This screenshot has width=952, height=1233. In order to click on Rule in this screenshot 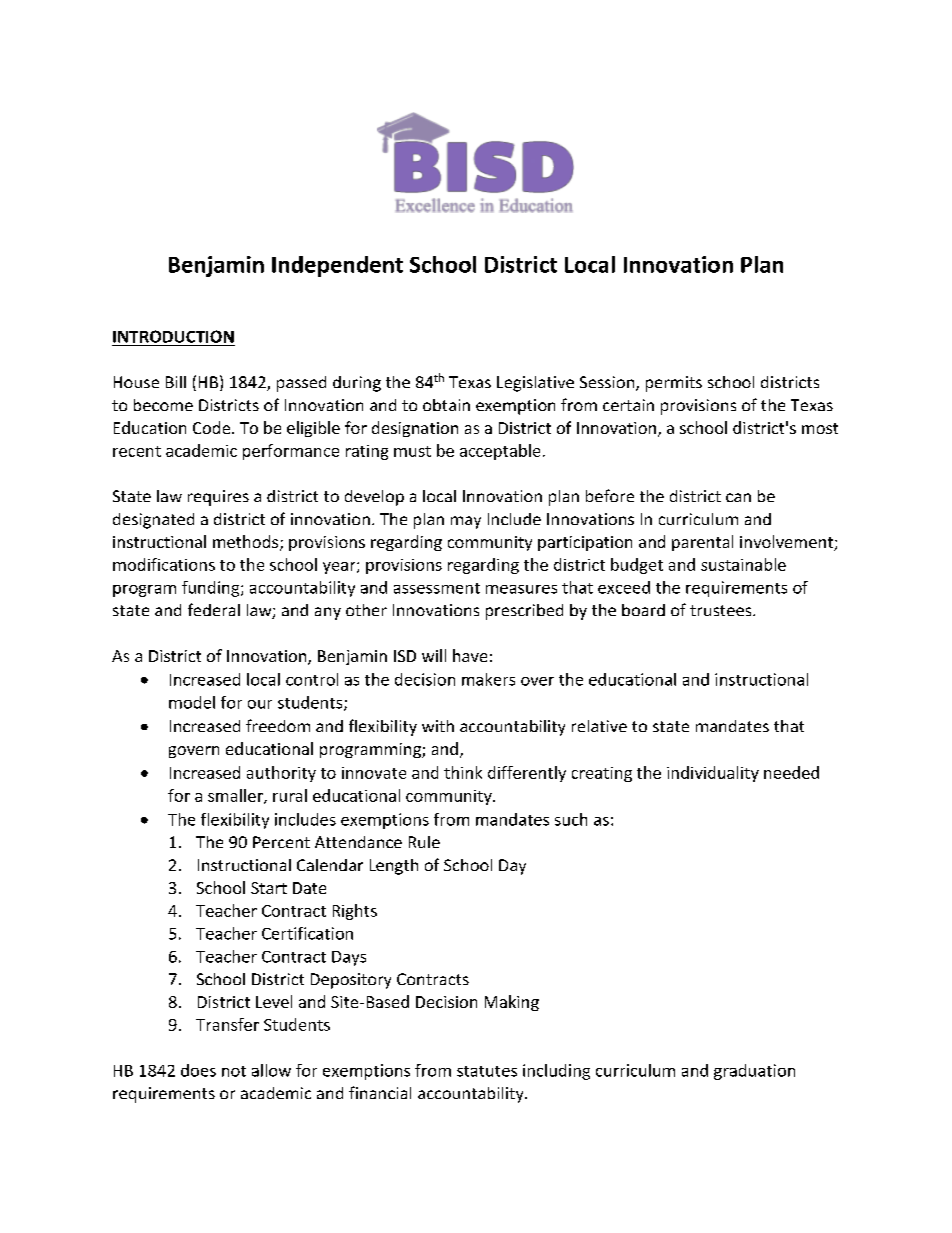, I will do `click(424, 842)`.
